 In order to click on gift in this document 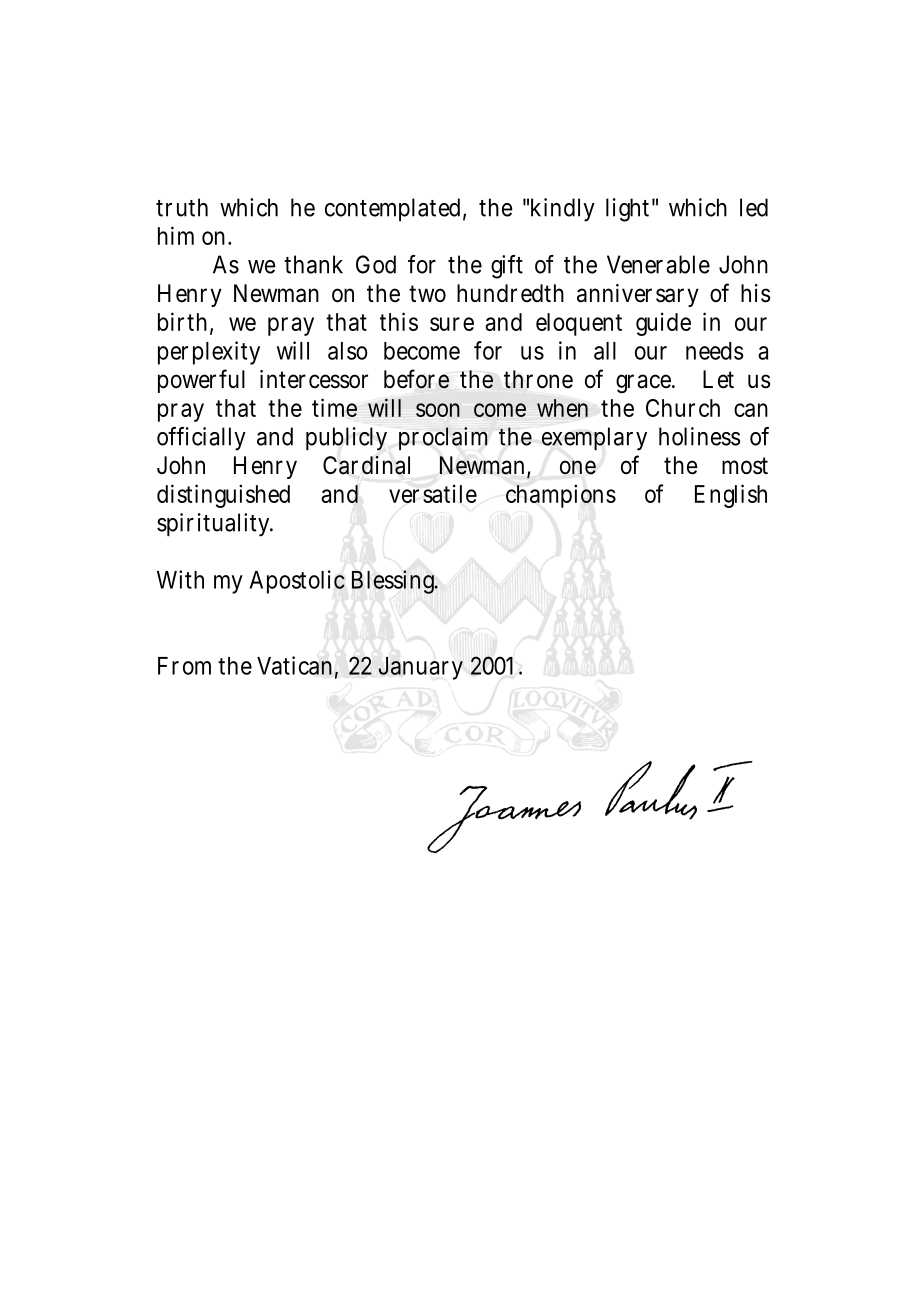, I will do `click(507, 267)`.
